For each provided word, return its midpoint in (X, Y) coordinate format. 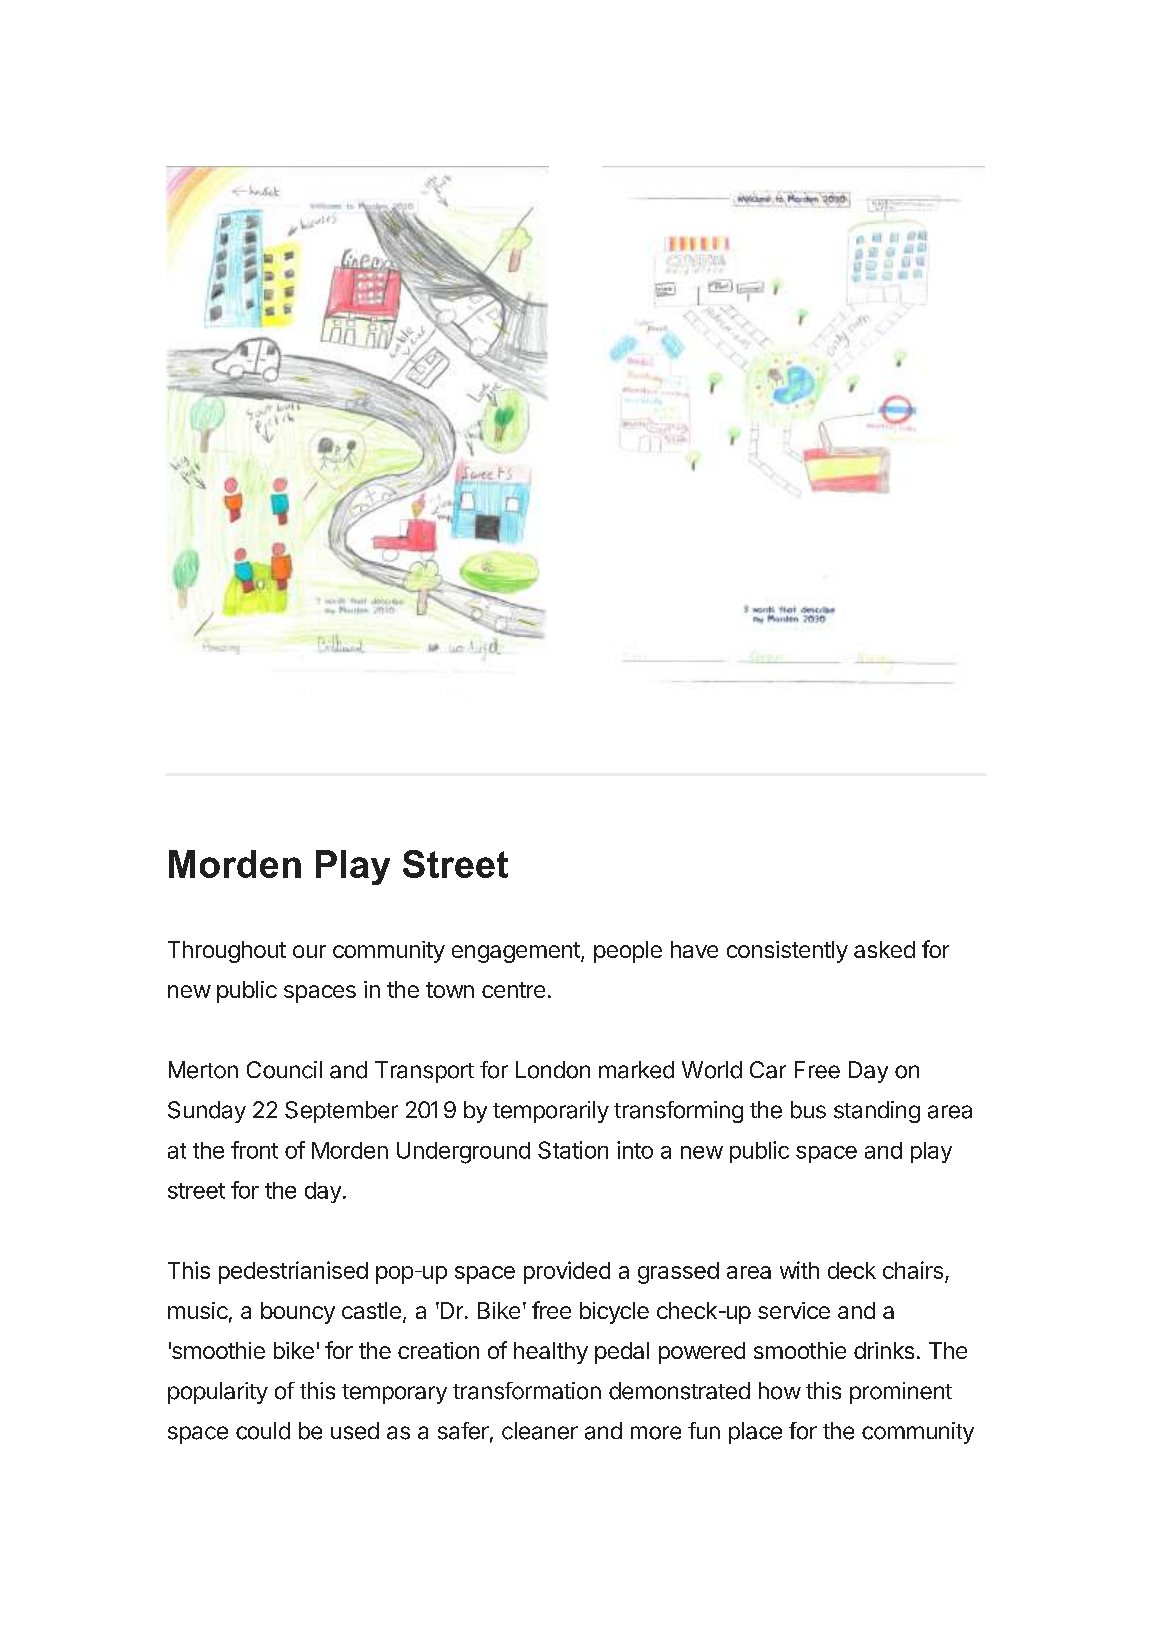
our (309, 951)
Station (573, 1150)
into (635, 1150)
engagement (517, 952)
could (263, 1431)
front (254, 1150)
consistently (787, 952)
